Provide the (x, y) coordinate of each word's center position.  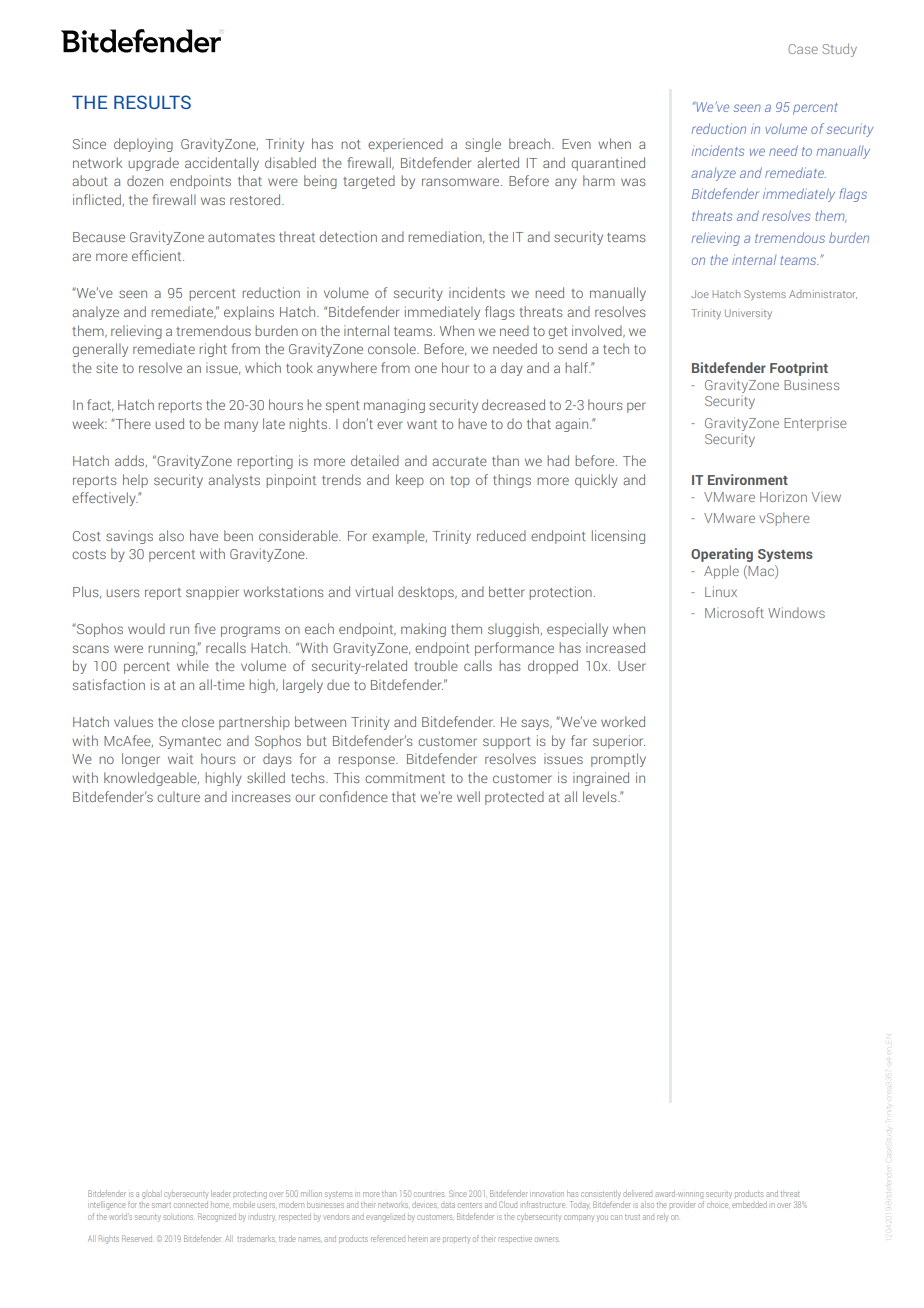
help (135, 481)
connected (191, 1205)
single (483, 145)
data (448, 1205)
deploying (143, 145)
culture (178, 796)
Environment (748, 479)
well (468, 796)
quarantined (608, 164)
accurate (459, 461)
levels (601, 796)
